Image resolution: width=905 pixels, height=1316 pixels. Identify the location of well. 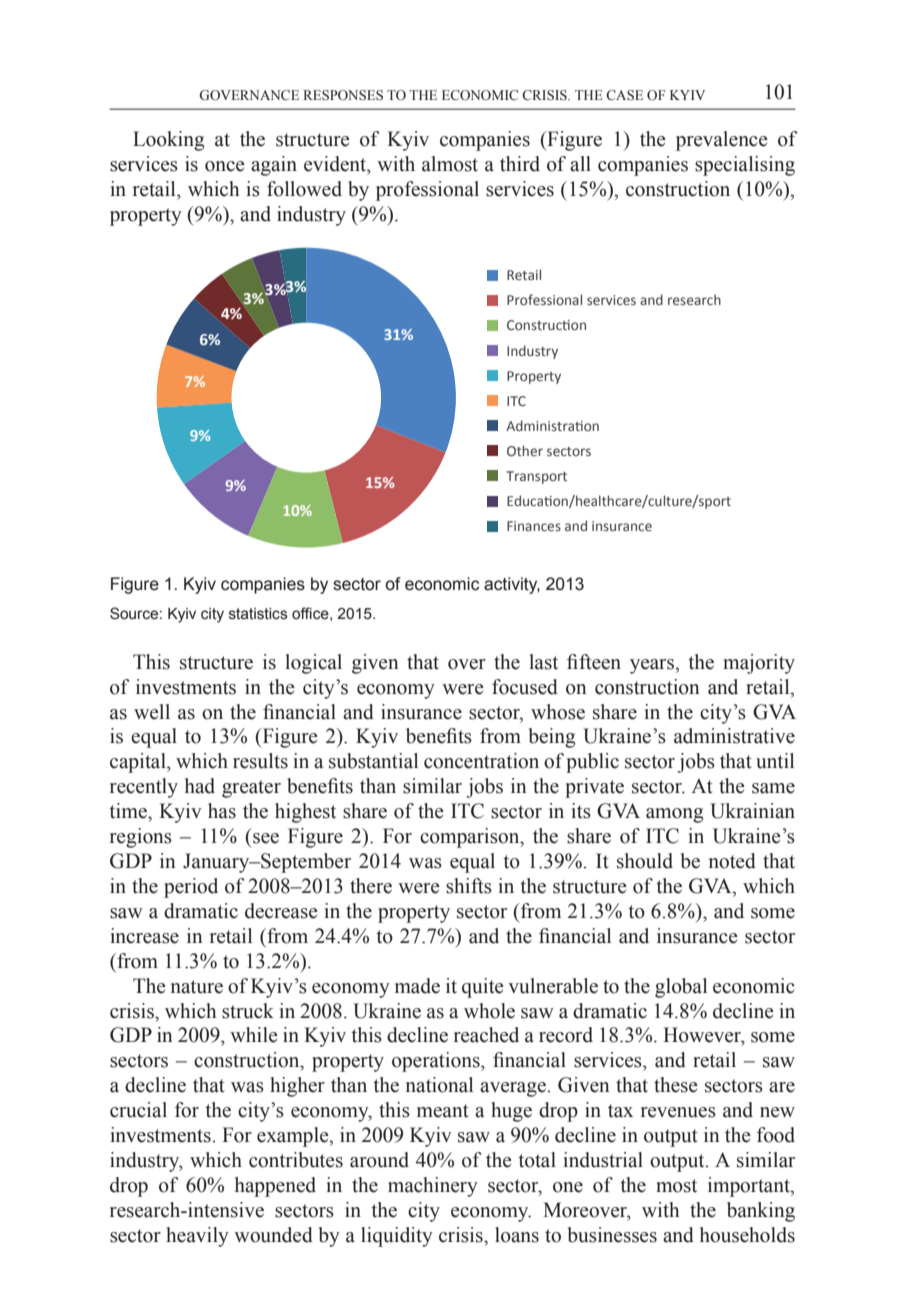
(152, 712).
